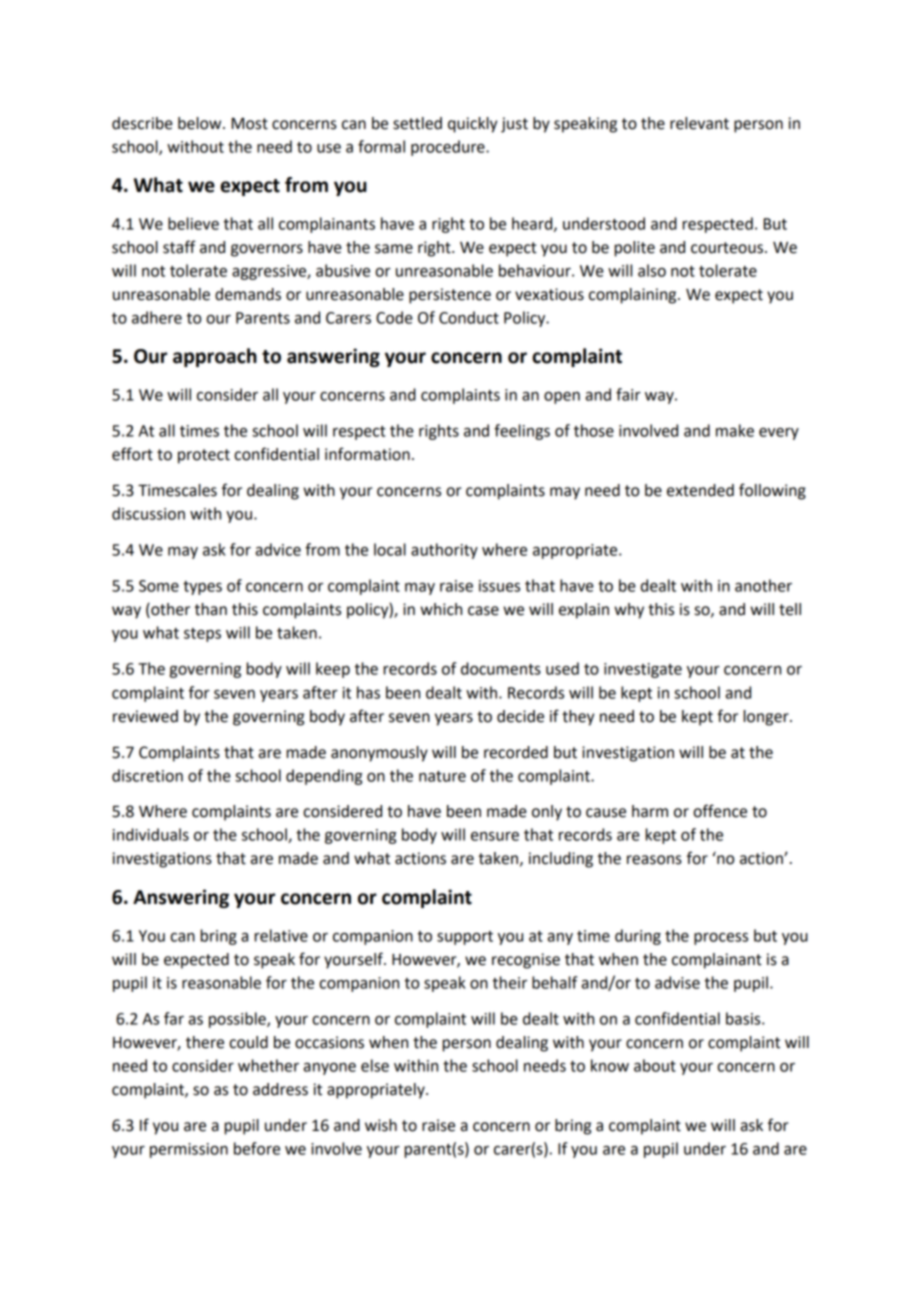 The image size is (924, 1308). I want to click on case, so click(483, 611).
